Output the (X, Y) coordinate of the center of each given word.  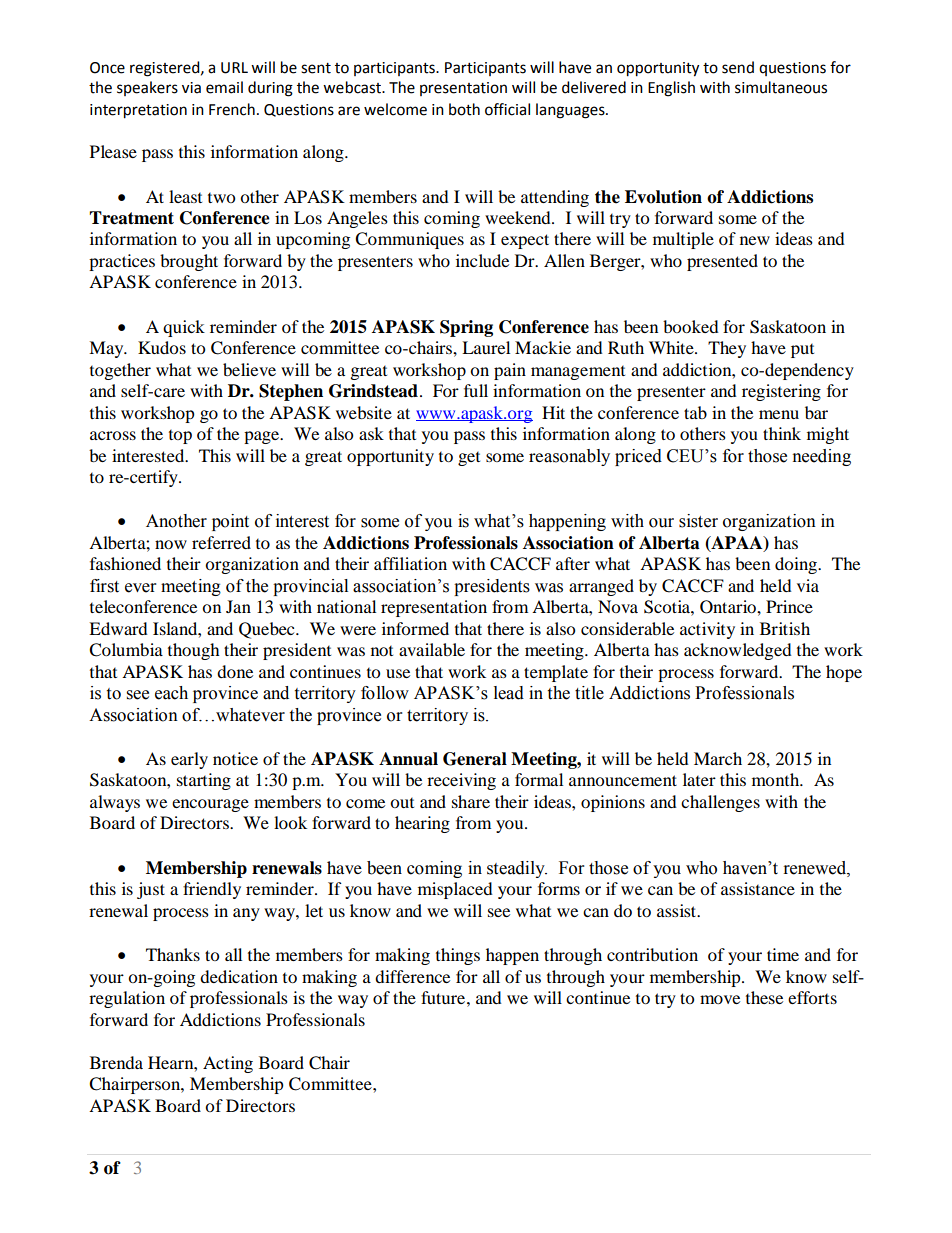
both (464, 109)
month (777, 779)
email (224, 87)
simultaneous (781, 87)
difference (412, 976)
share (471, 801)
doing (797, 565)
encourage (210, 805)
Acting (228, 1064)
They (727, 349)
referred (221, 542)
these (764, 997)
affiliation (410, 563)
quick (184, 328)
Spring (466, 328)
